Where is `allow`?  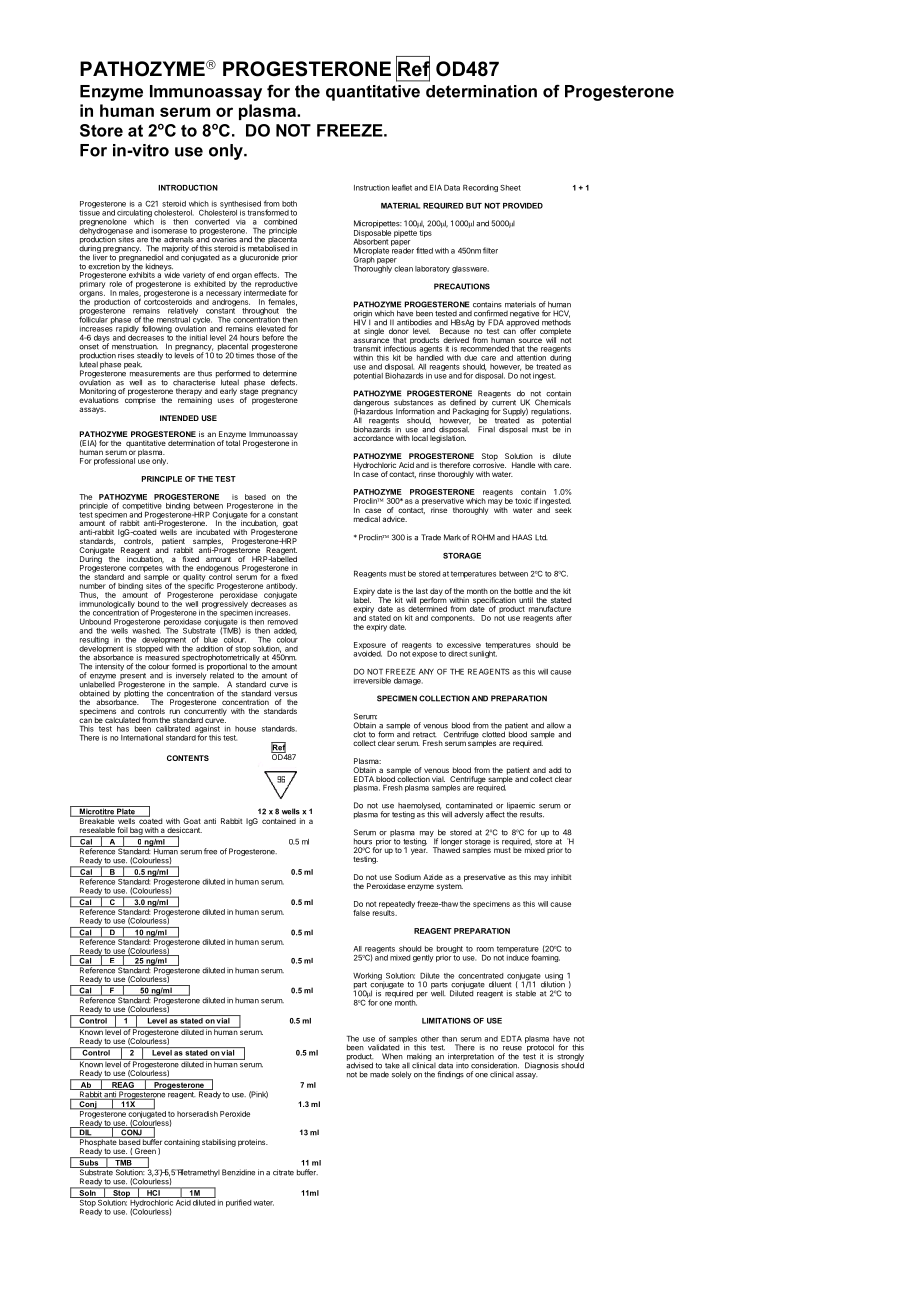
allow is located at coordinates (556, 725).
